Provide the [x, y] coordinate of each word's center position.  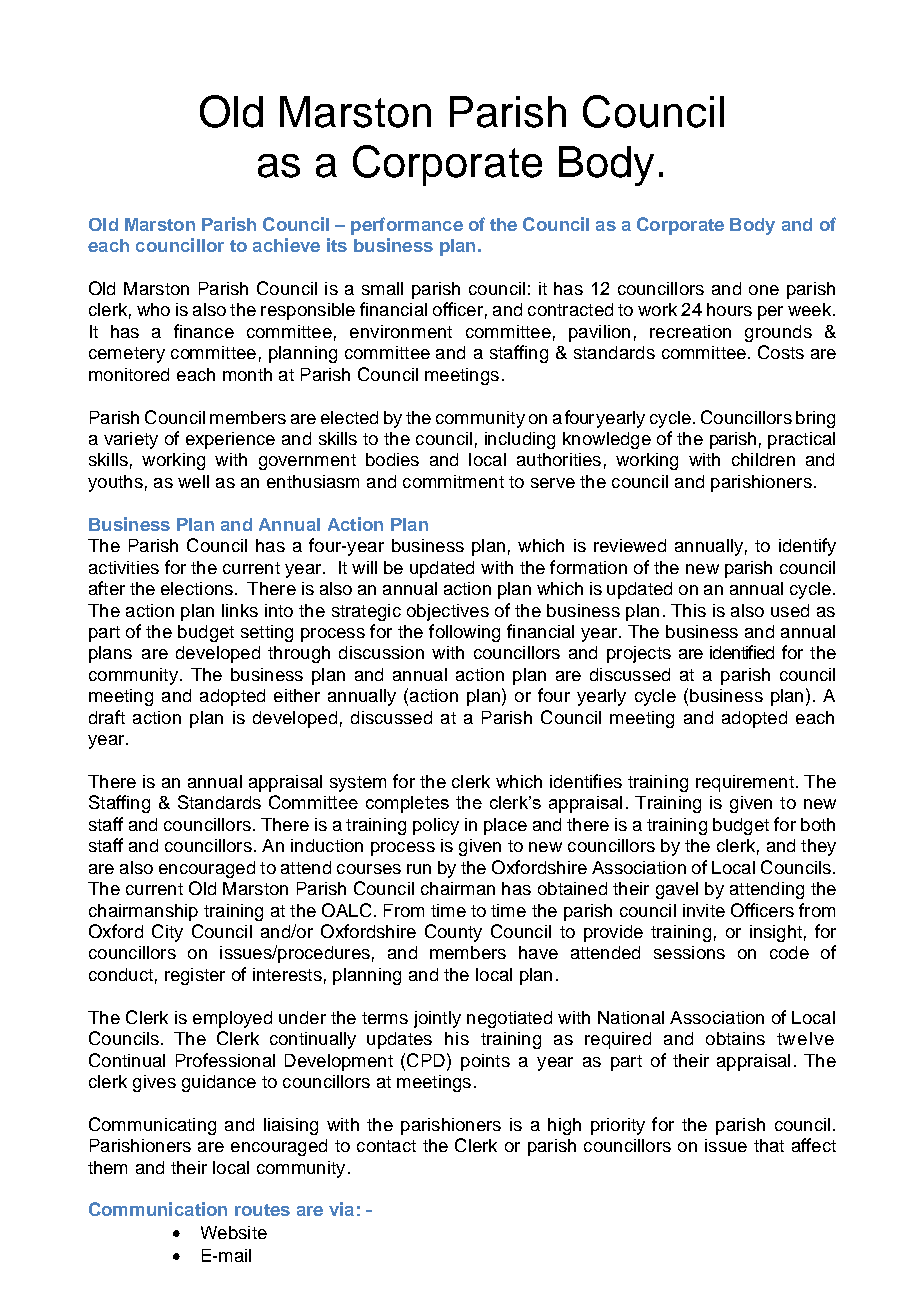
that [769, 1145]
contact [386, 1146]
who [153, 309]
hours [729, 309]
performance [407, 226]
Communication [158, 1209]
